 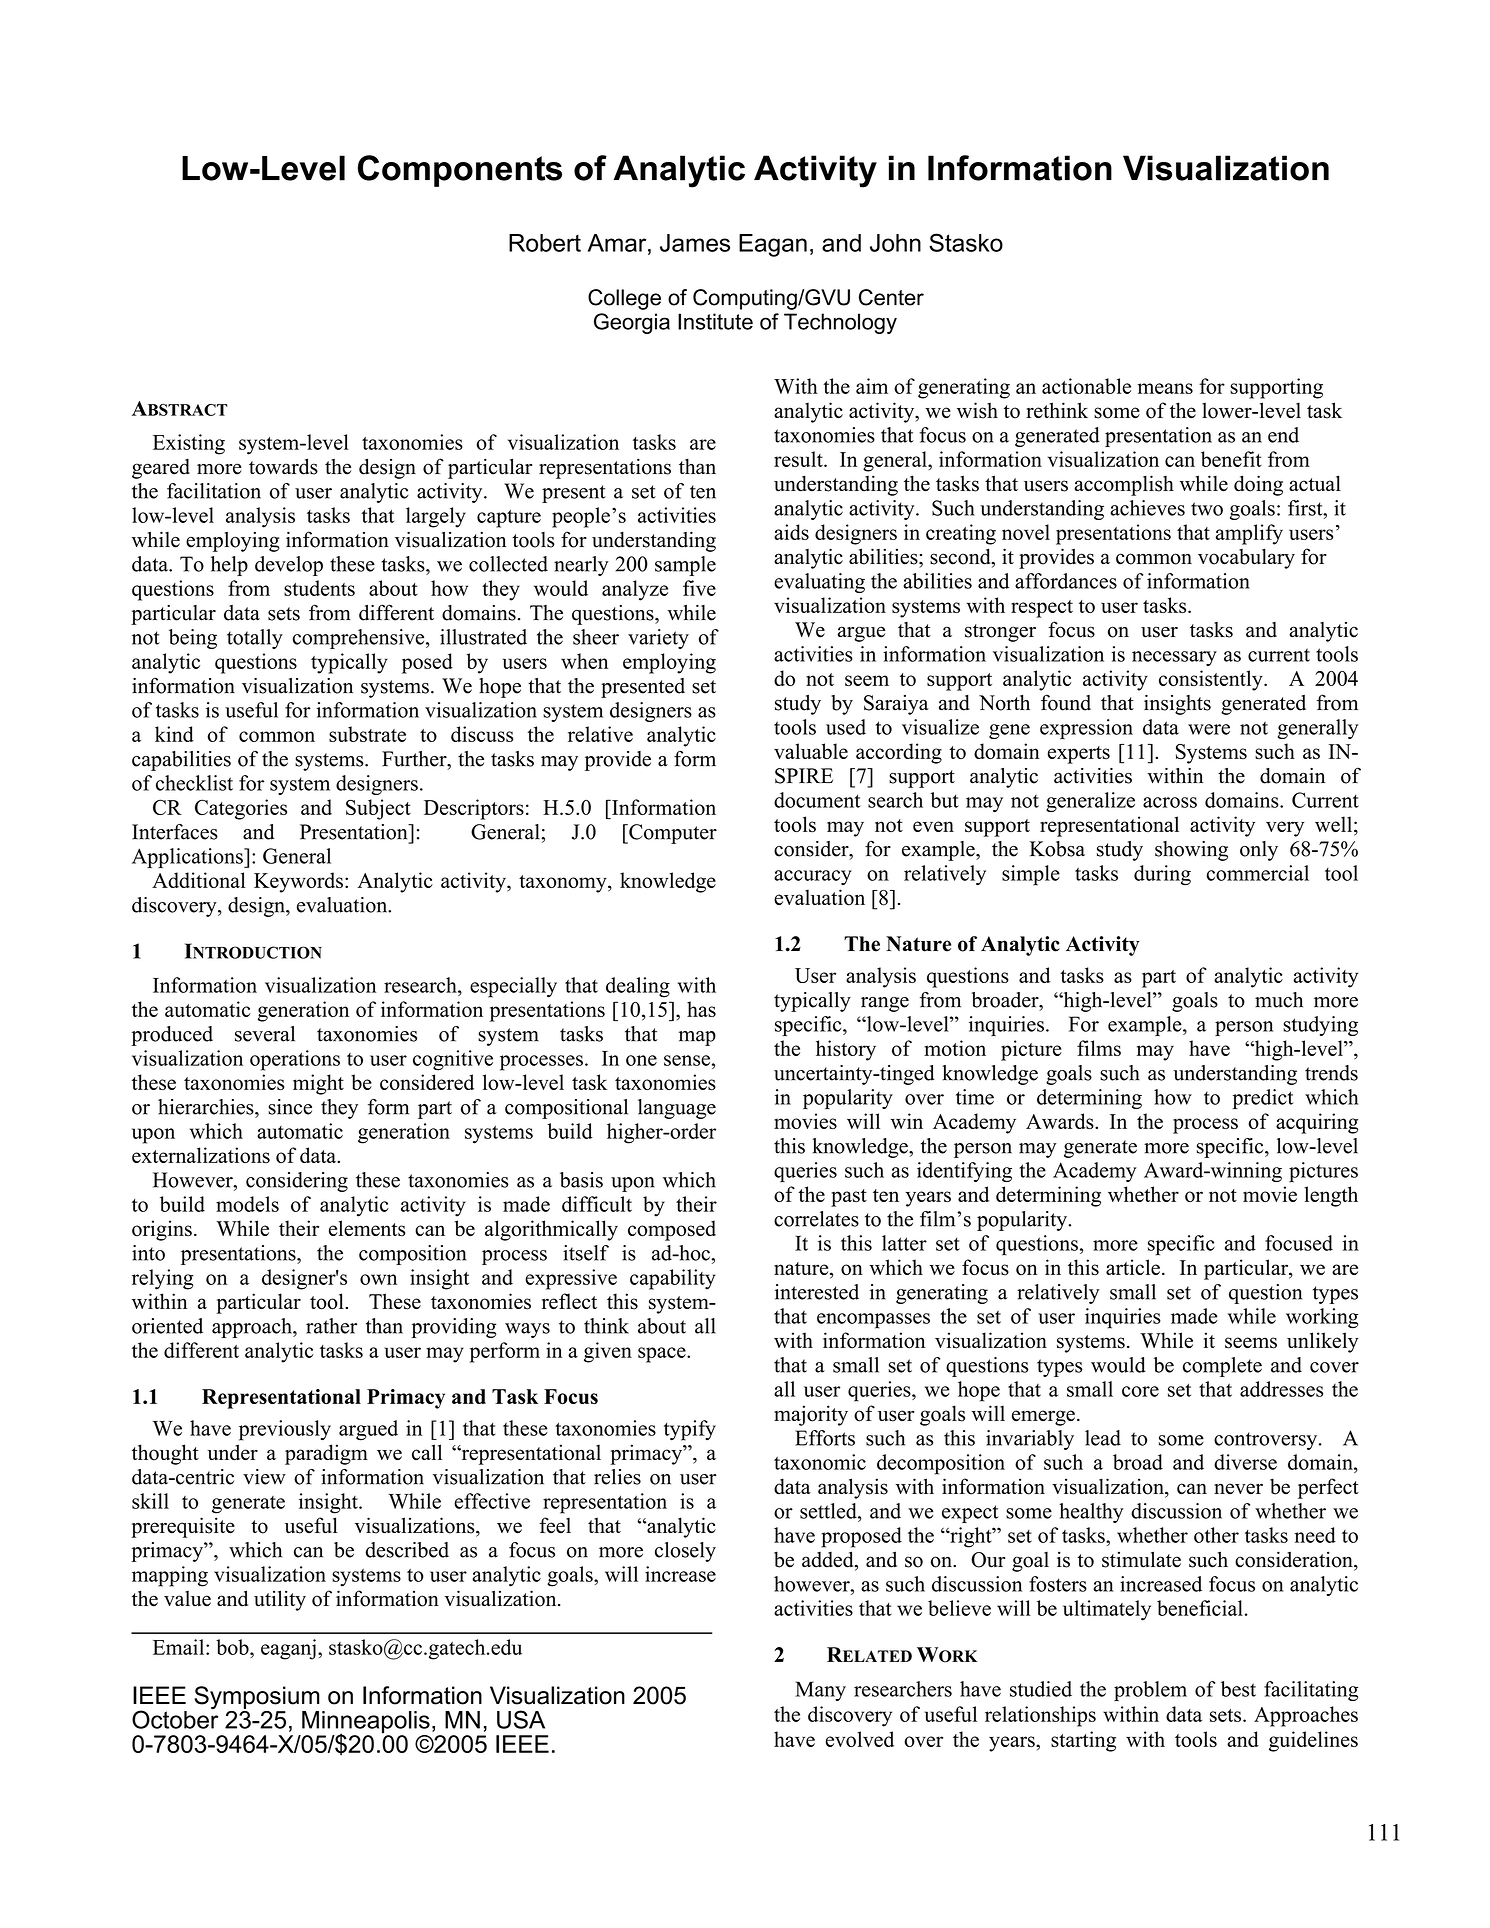 What do you see at coordinates (460, 171) in the page?
I see `Components` at bounding box center [460, 171].
